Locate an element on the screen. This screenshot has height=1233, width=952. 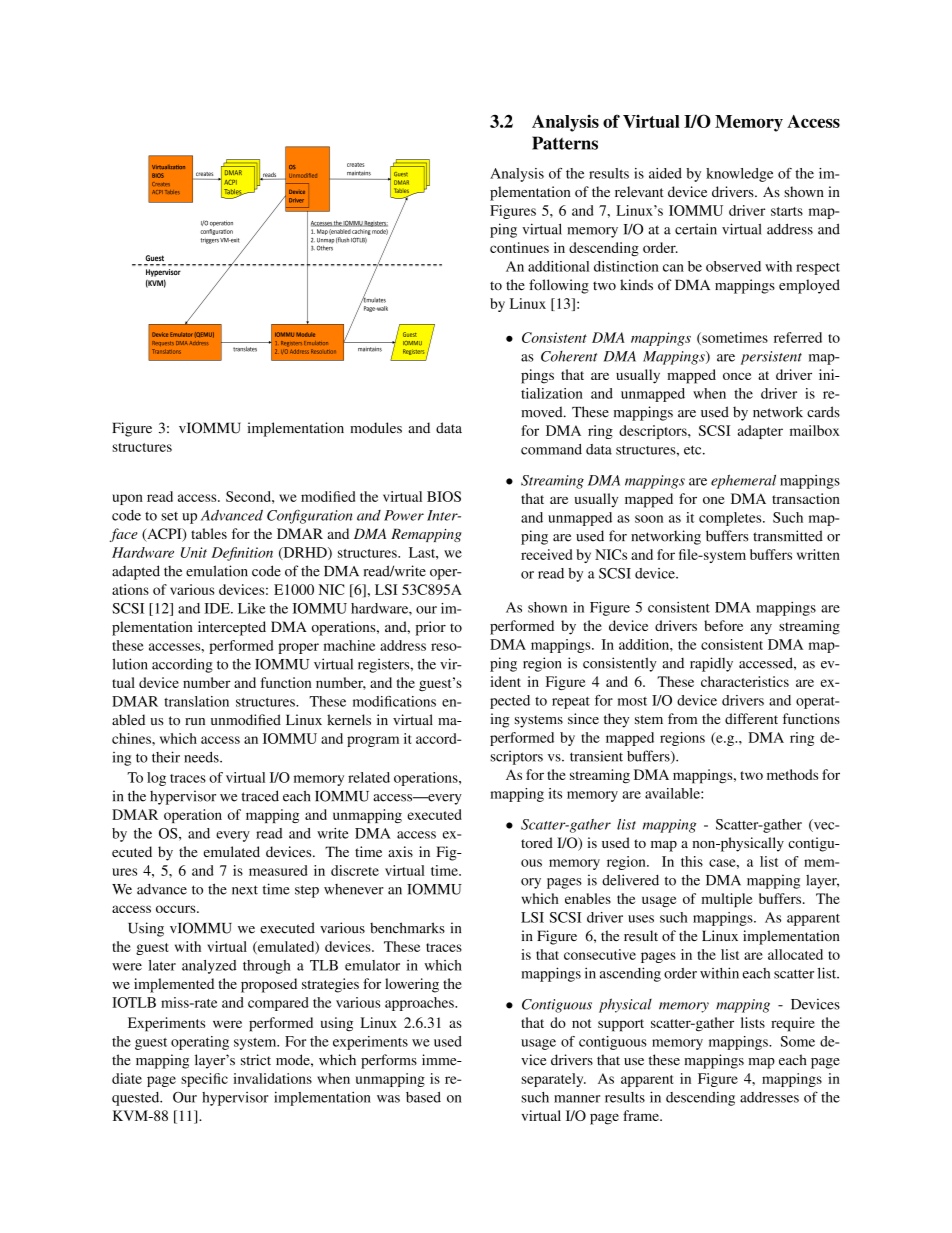
command is located at coordinates (551, 449).
